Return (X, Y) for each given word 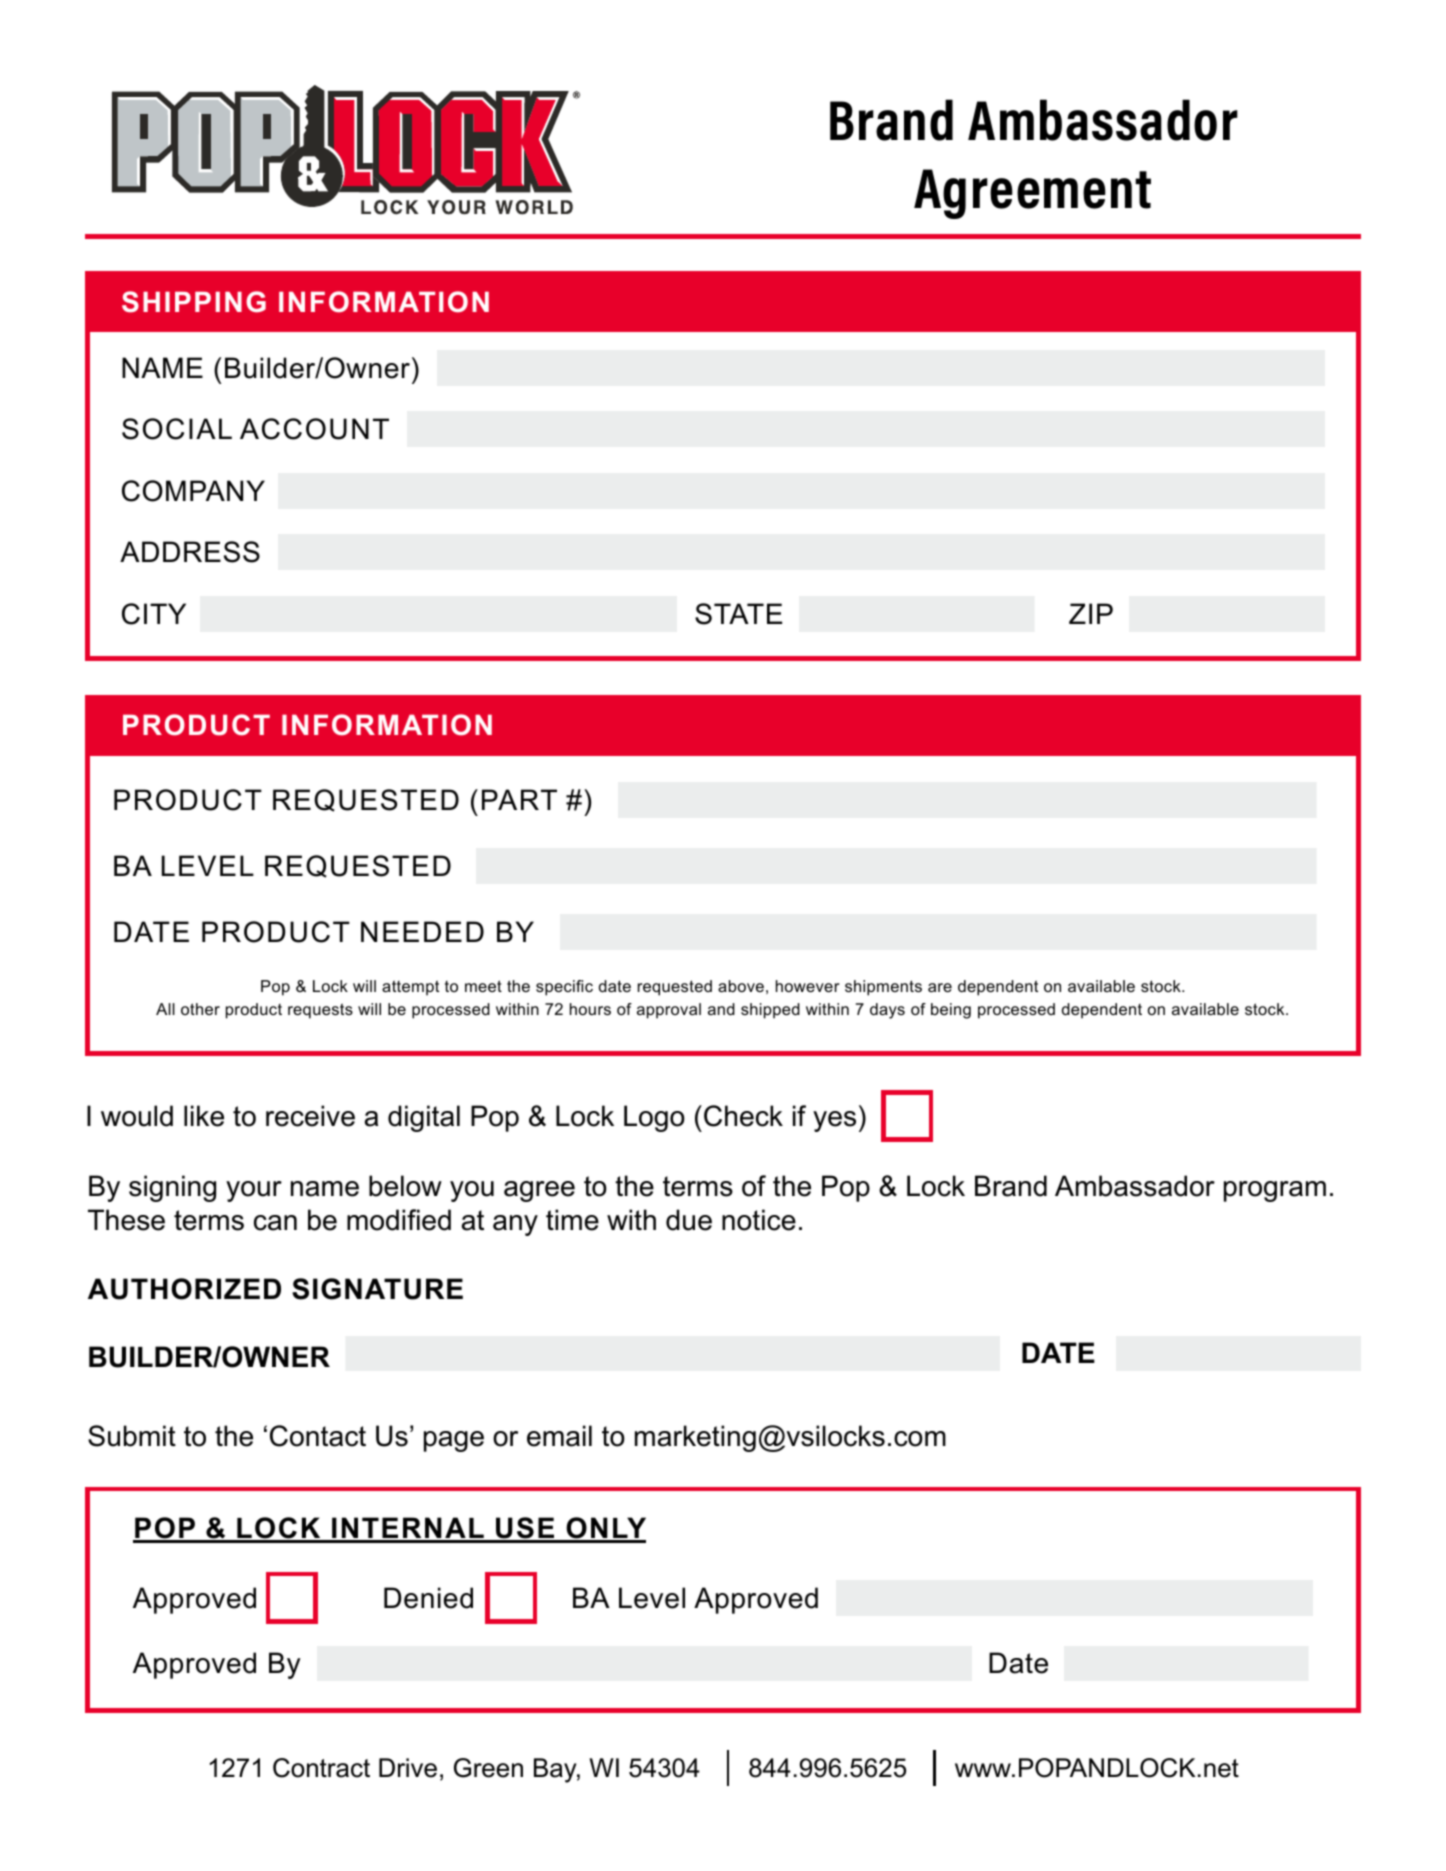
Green (488, 1768)
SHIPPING (194, 302)
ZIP (1091, 613)
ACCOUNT (314, 429)
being (951, 1011)
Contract (321, 1768)
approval (669, 1011)
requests (320, 1011)
